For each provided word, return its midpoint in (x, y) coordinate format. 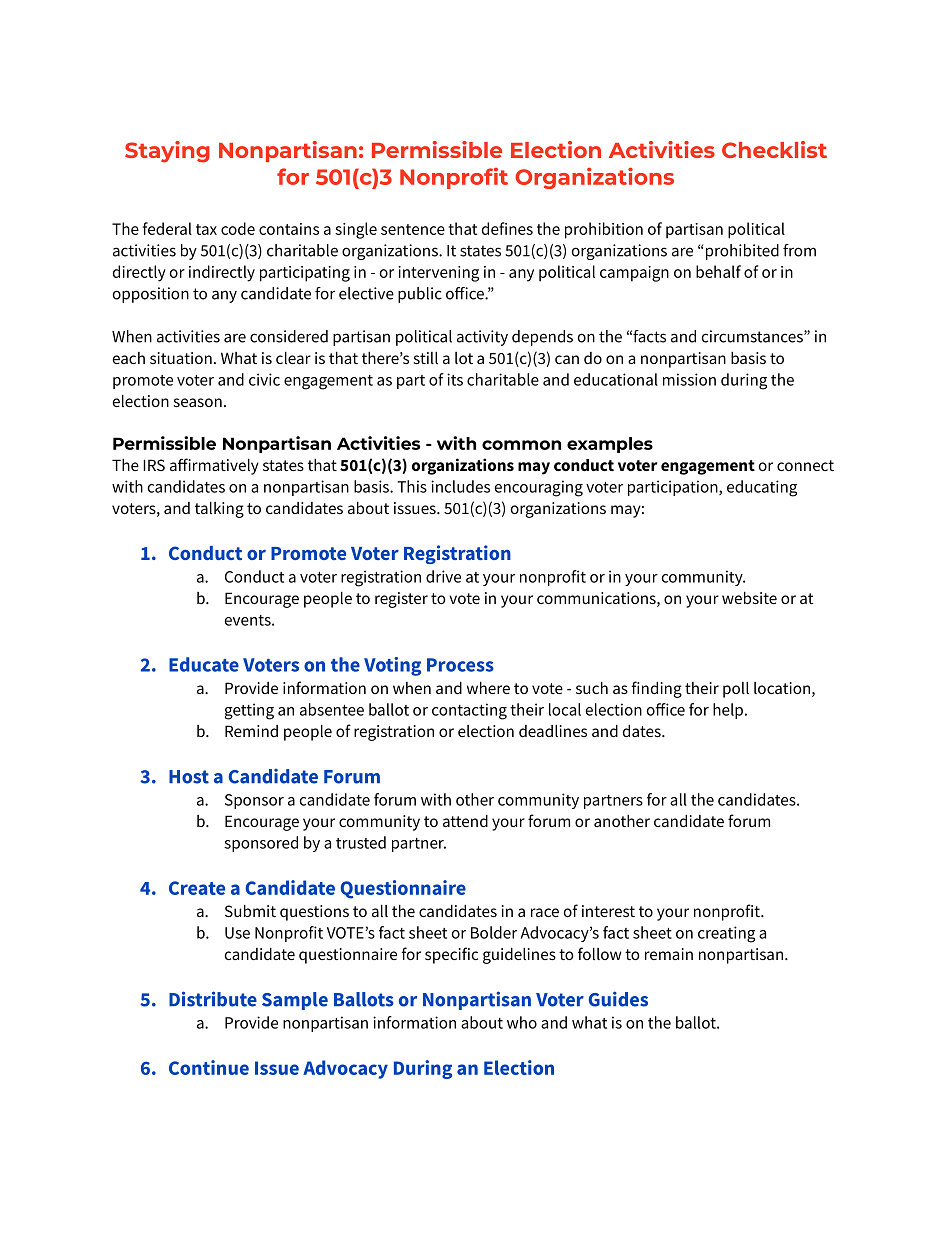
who (522, 1022)
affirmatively (214, 466)
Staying (167, 152)
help (728, 711)
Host (189, 777)
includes (460, 486)
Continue (209, 1067)
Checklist (774, 149)
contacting (469, 711)
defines (507, 228)
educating (762, 488)
